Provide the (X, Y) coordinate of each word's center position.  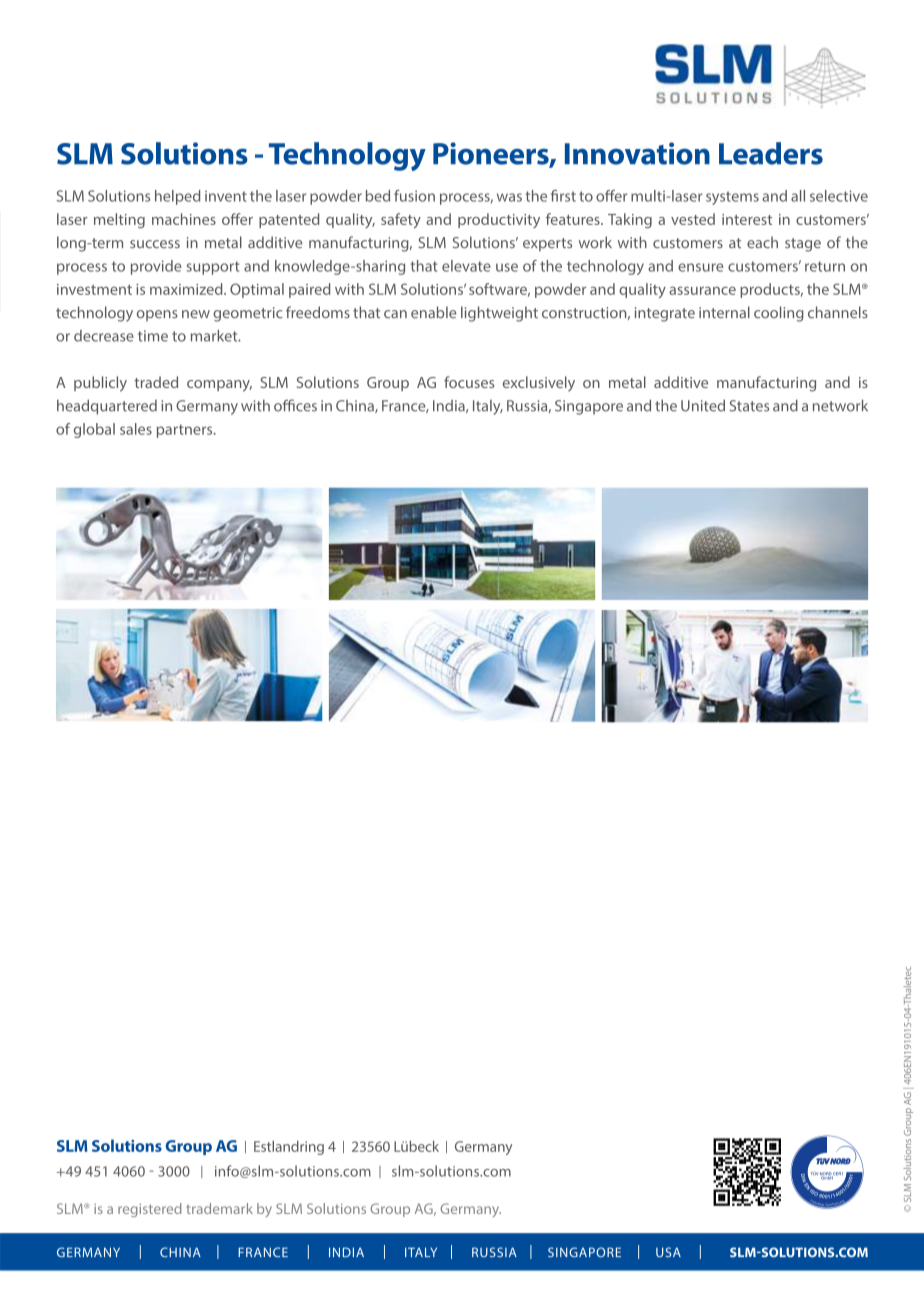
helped (177, 197)
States (749, 406)
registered (150, 1210)
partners (186, 431)
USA (668, 1252)
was (509, 197)
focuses (469, 382)
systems (732, 198)
